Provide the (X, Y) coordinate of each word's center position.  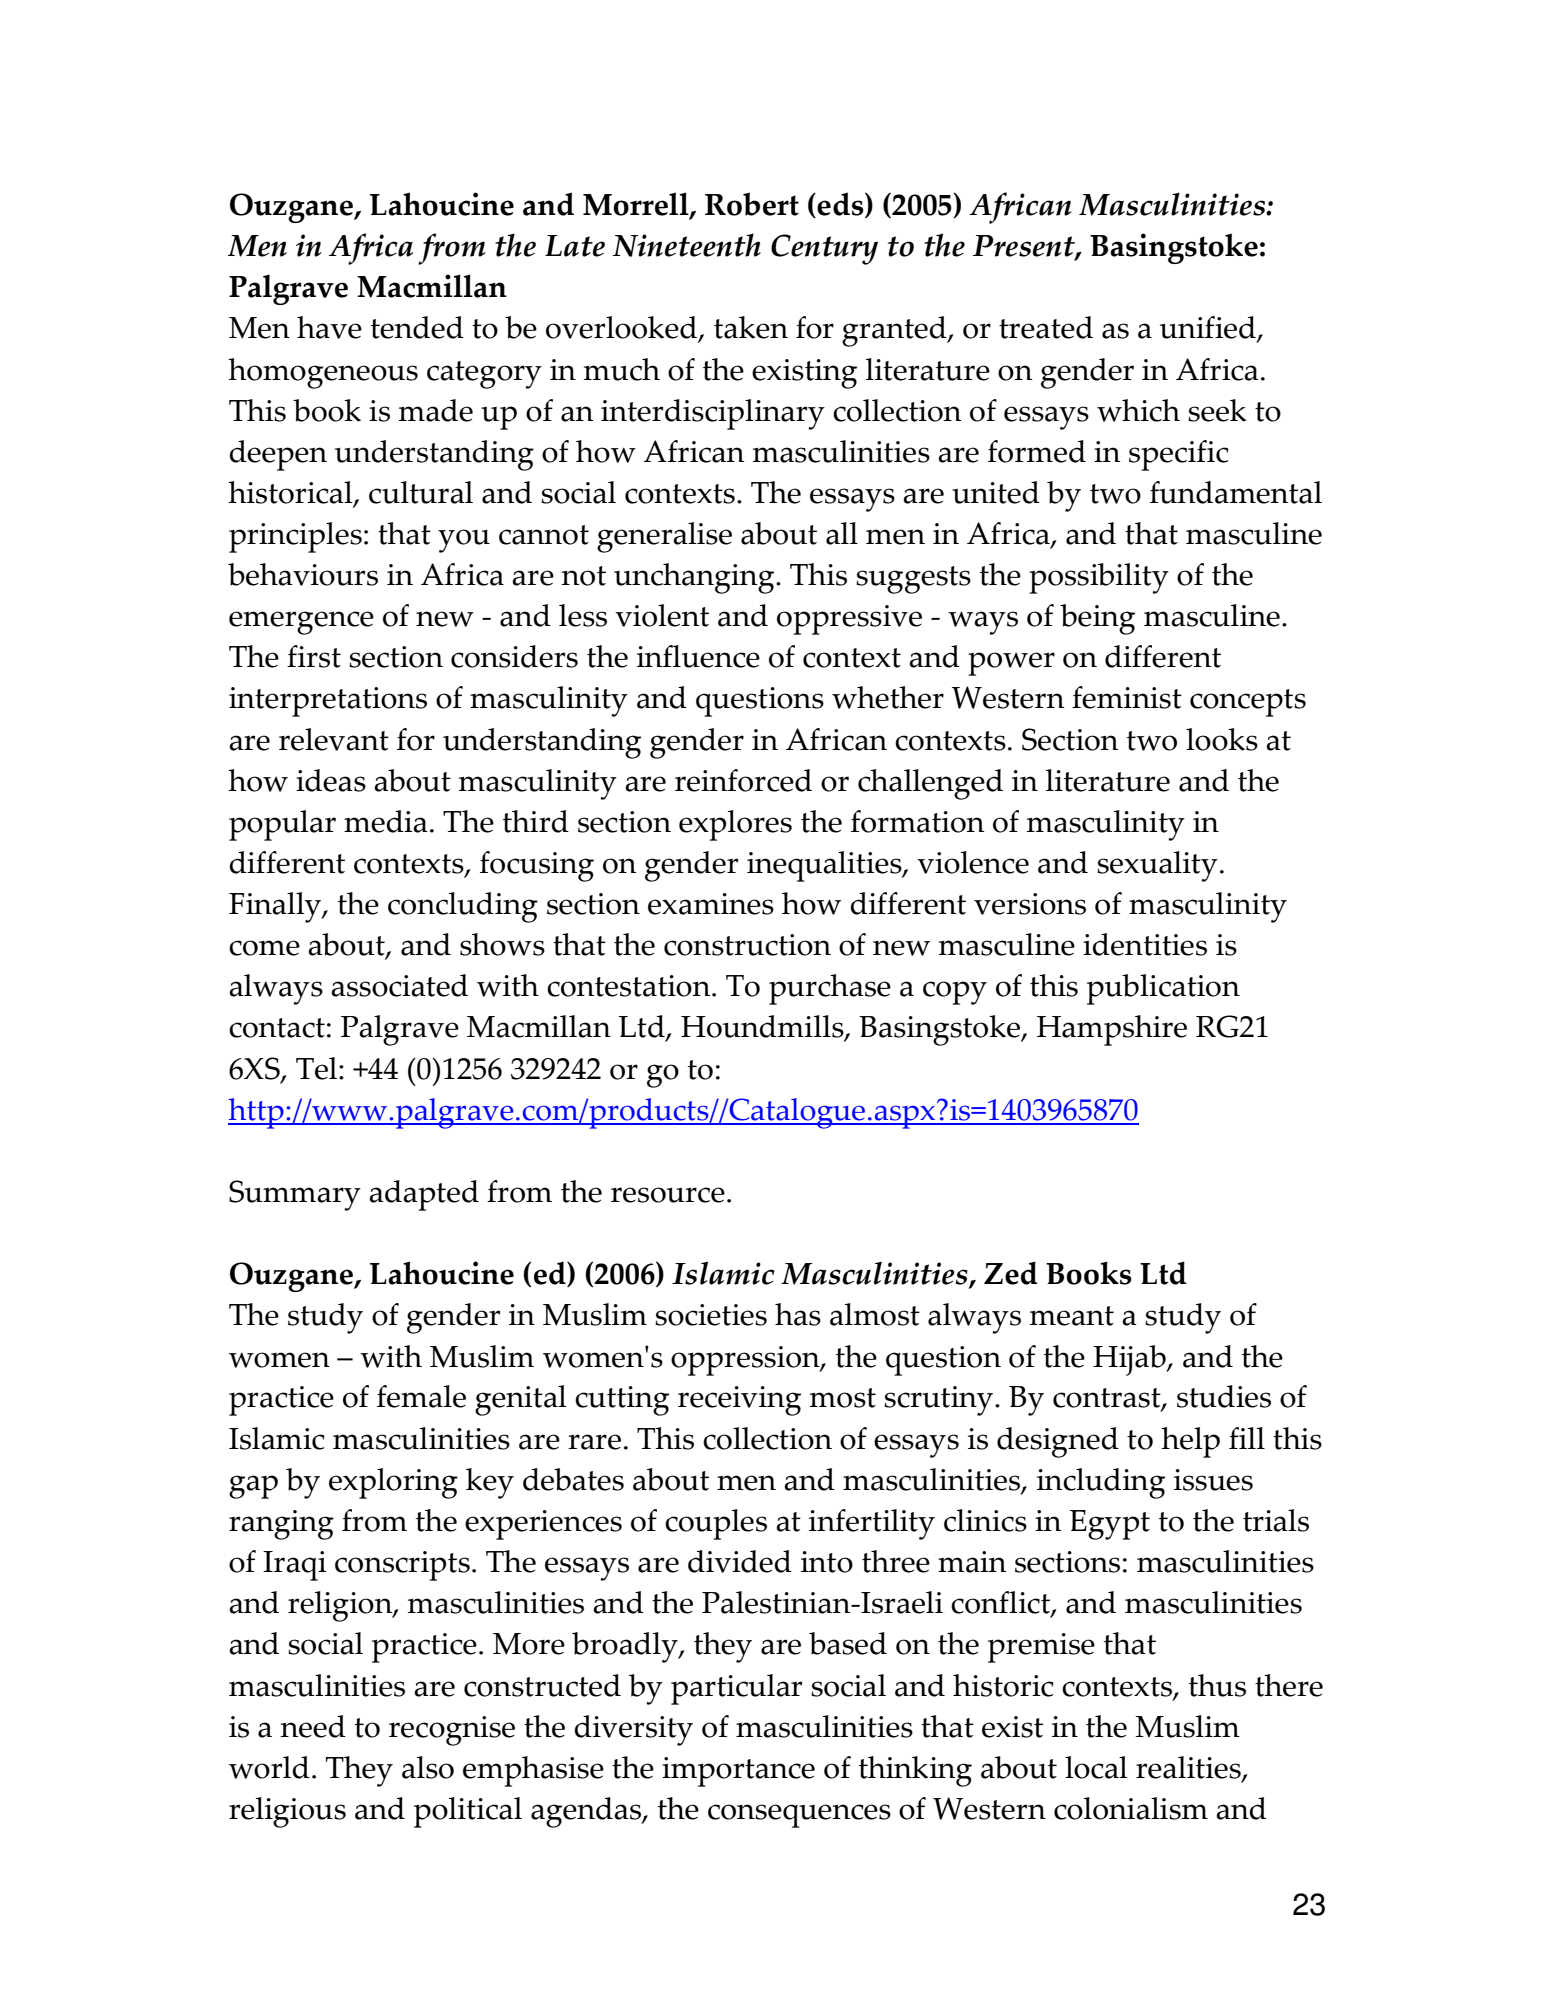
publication (1163, 989)
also (428, 1767)
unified (1209, 329)
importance (738, 1772)
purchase (830, 989)
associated (399, 985)
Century (824, 249)
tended (417, 327)
